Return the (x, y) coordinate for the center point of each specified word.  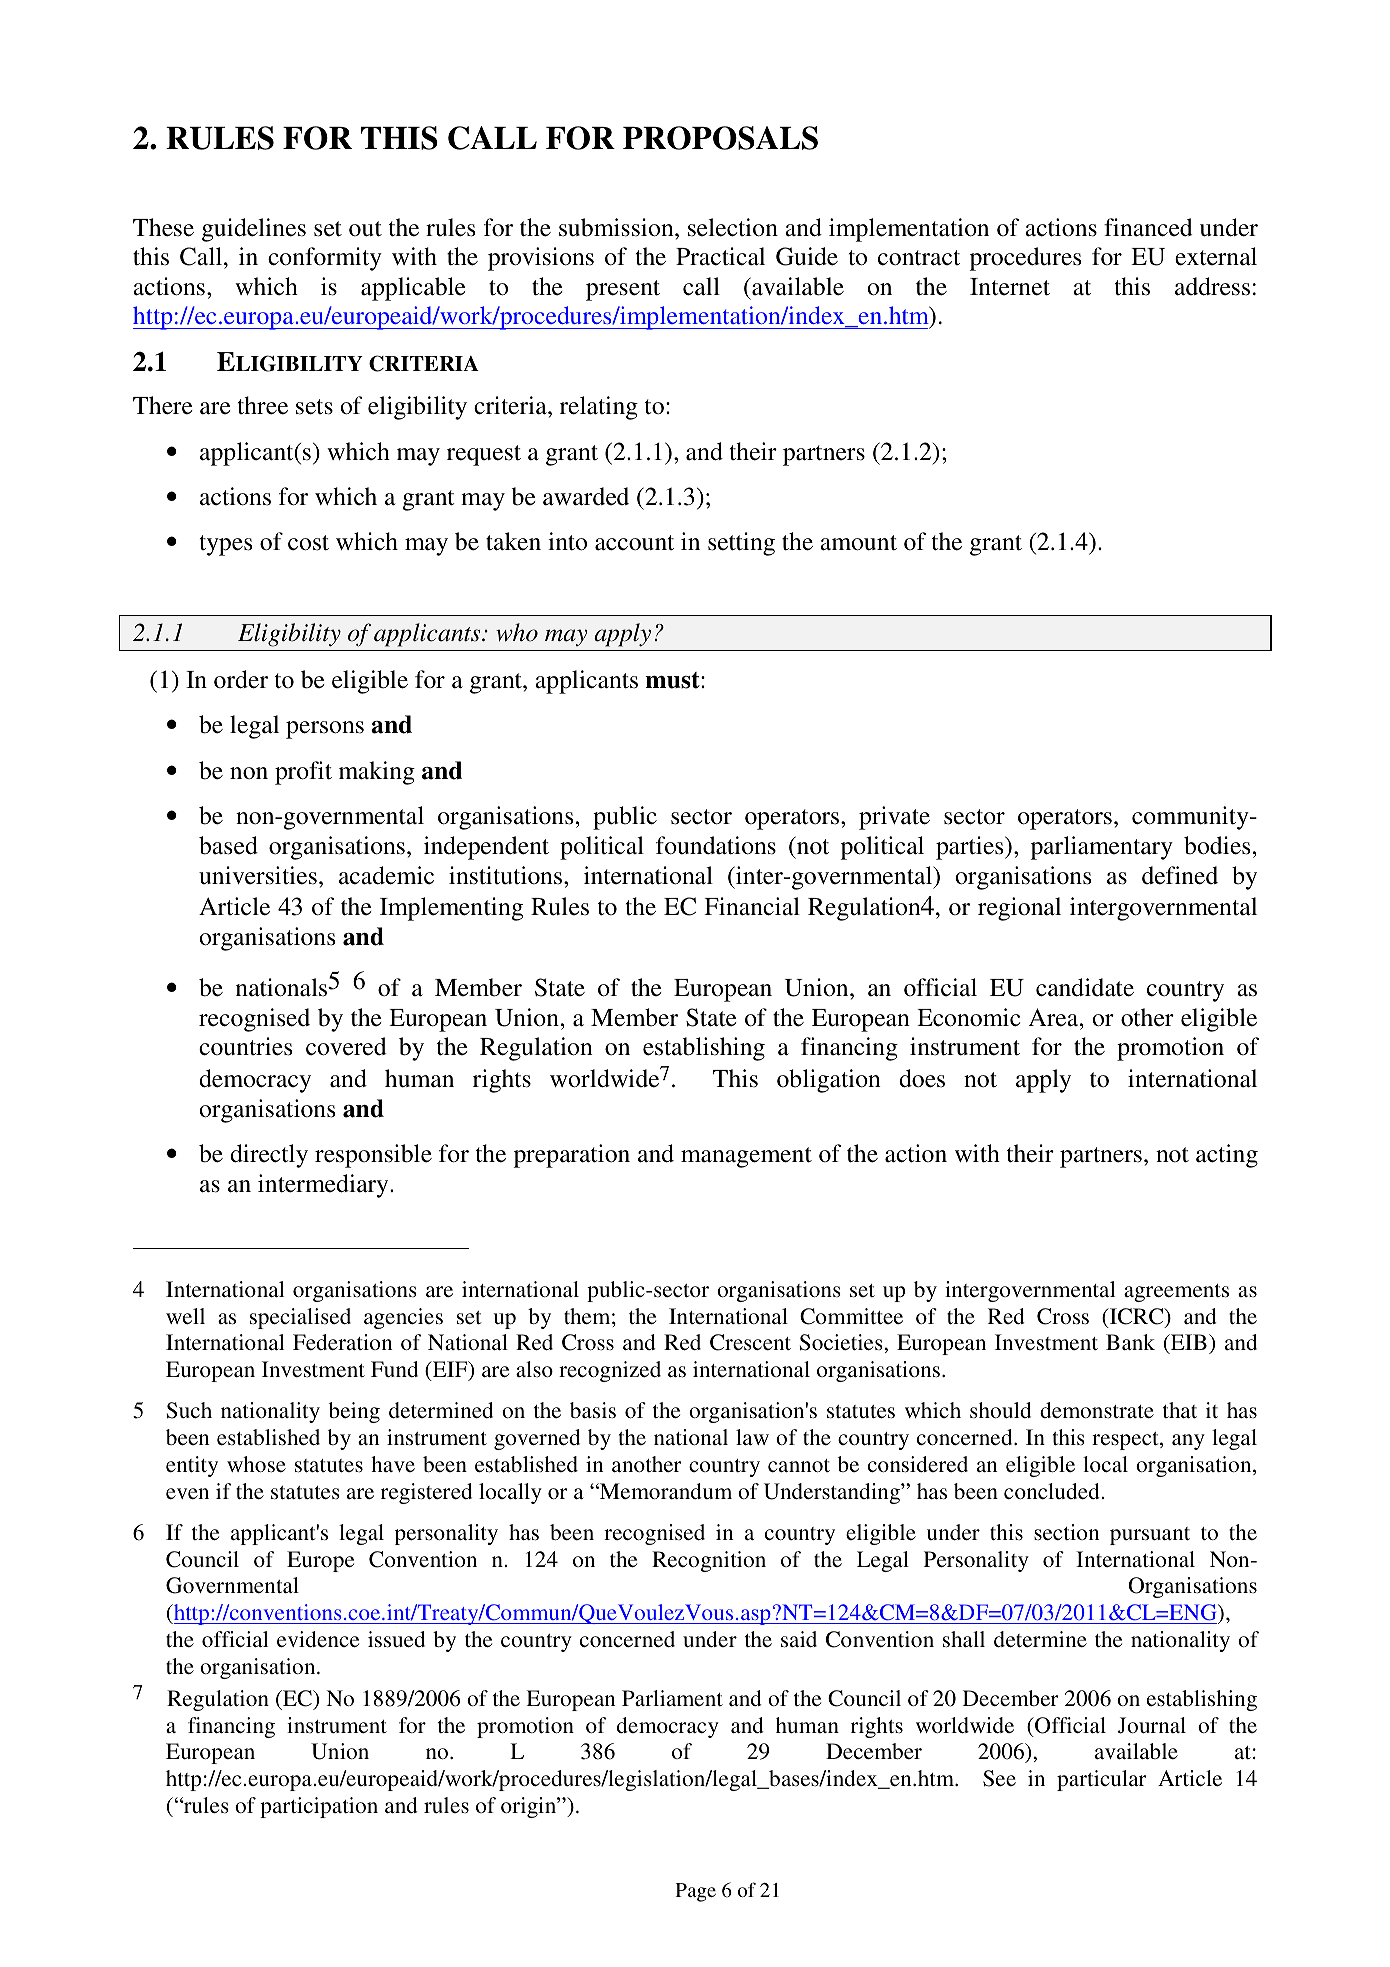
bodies (1217, 845)
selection (733, 227)
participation (319, 1807)
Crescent (750, 1342)
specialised (300, 1318)
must (673, 680)
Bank (1130, 1342)
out (365, 229)
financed (1148, 227)
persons (325, 730)
